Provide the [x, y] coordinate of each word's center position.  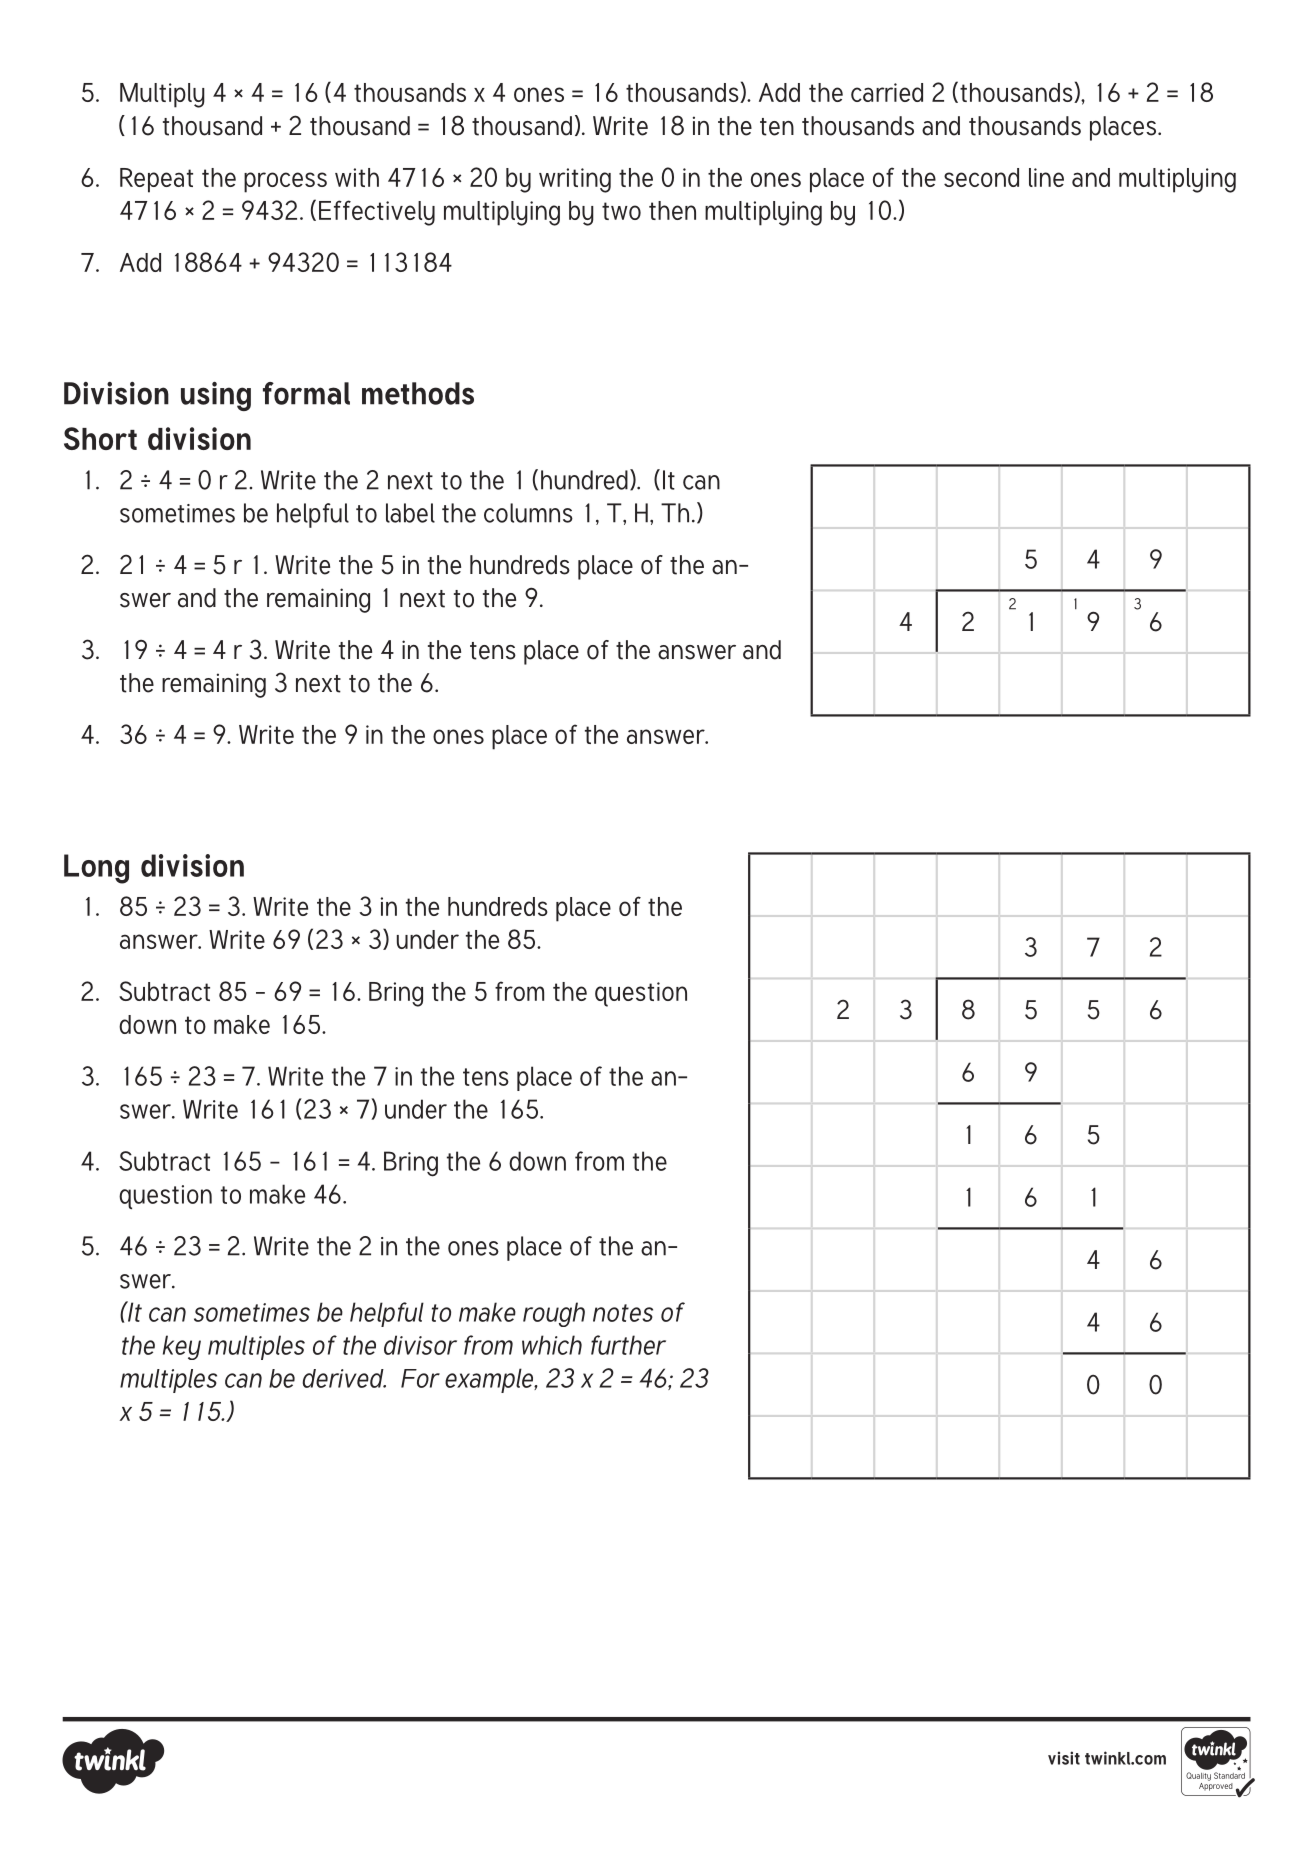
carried [887, 92]
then [672, 210]
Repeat [156, 180]
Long [96, 869]
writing [575, 180]
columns [528, 513]
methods [418, 393]
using [216, 396]
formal [306, 393]
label [410, 513]
